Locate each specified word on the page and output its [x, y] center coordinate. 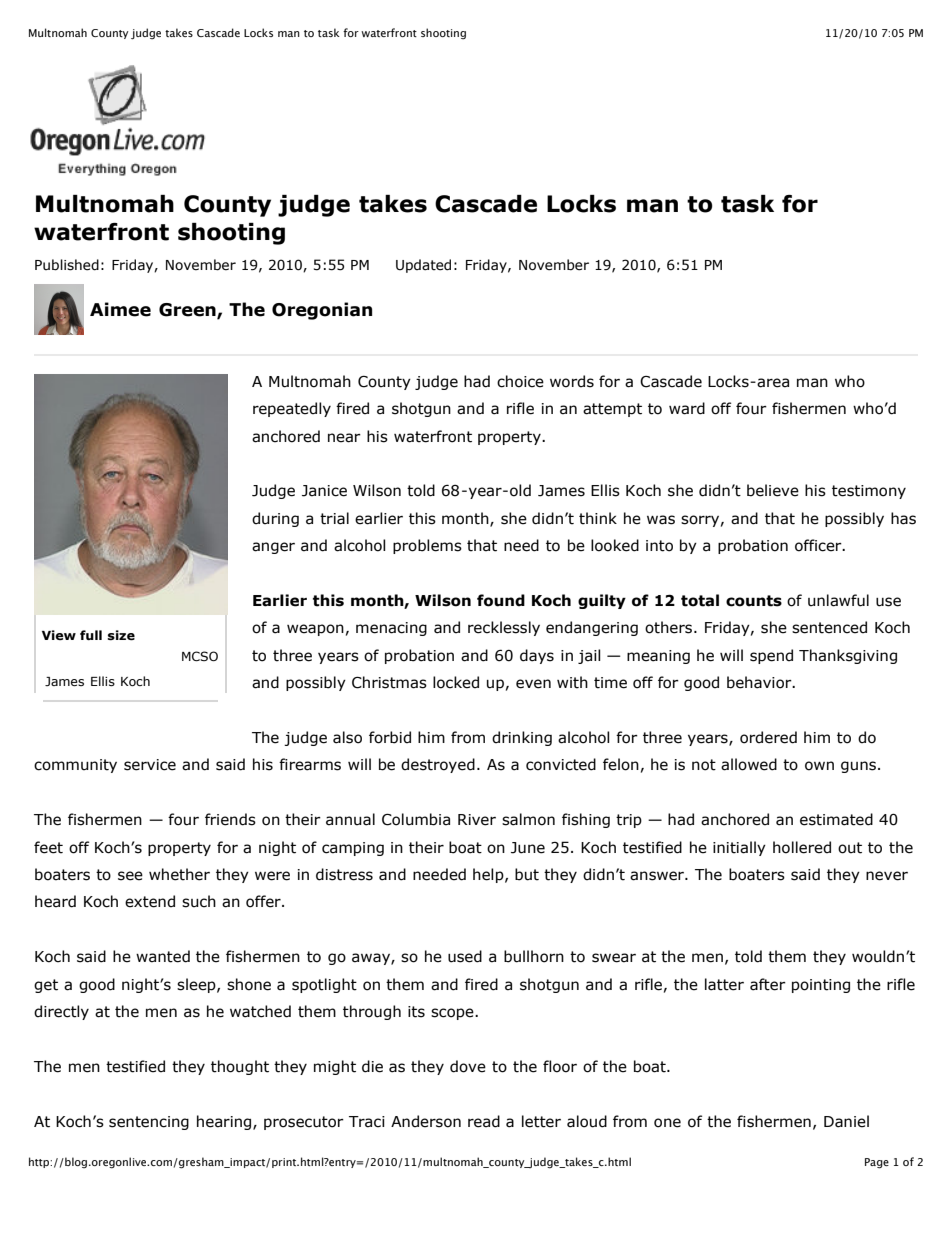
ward [687, 408]
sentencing [149, 1123]
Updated [423, 266]
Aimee [120, 309]
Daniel [846, 1121]
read [484, 1121]
